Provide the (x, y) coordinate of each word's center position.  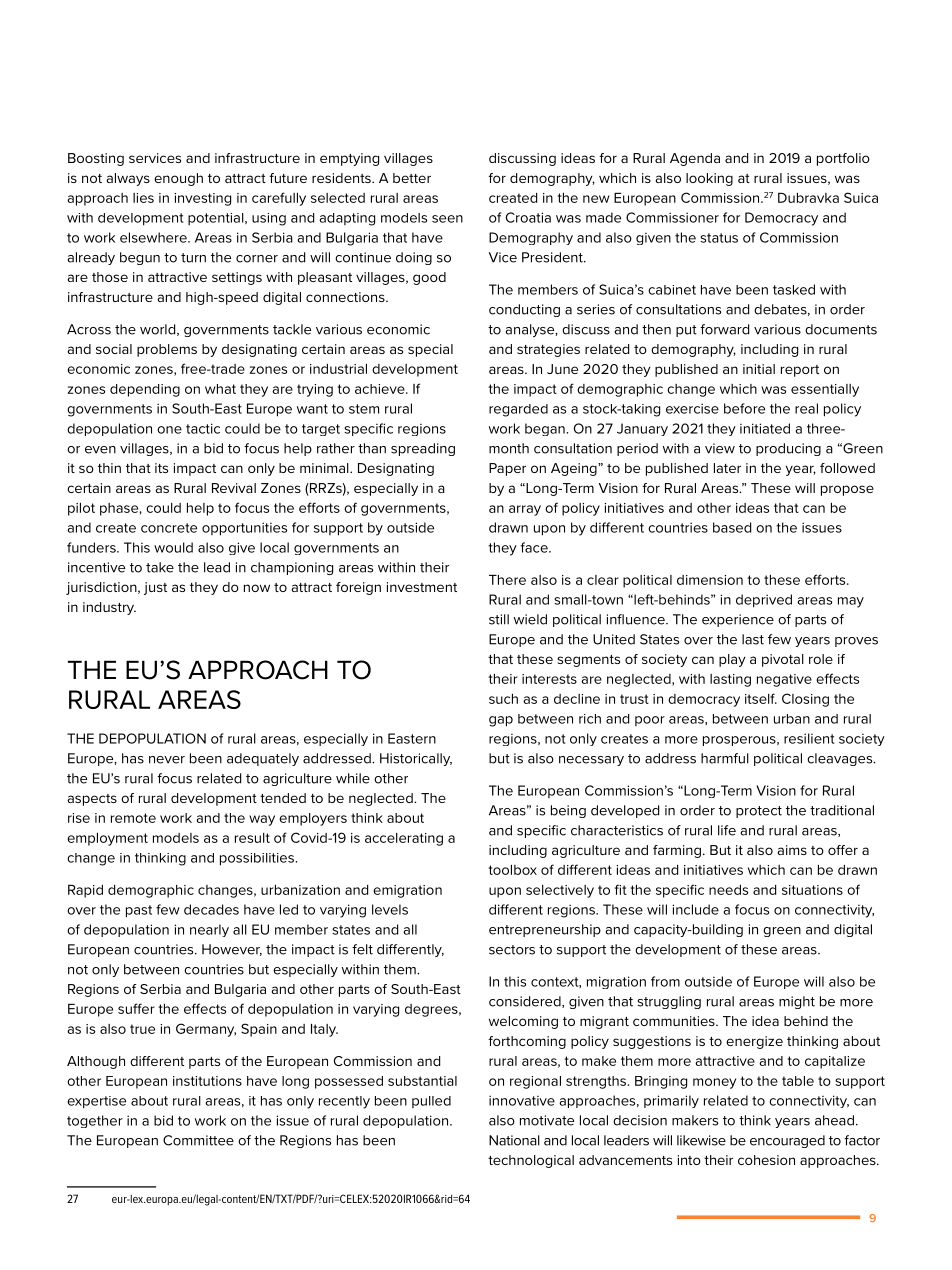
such (503, 699)
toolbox (513, 870)
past (139, 911)
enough (178, 179)
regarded (518, 410)
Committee (198, 1140)
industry (109, 608)
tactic (203, 428)
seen (447, 219)
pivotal (783, 660)
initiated (765, 428)
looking (709, 179)
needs (728, 890)
